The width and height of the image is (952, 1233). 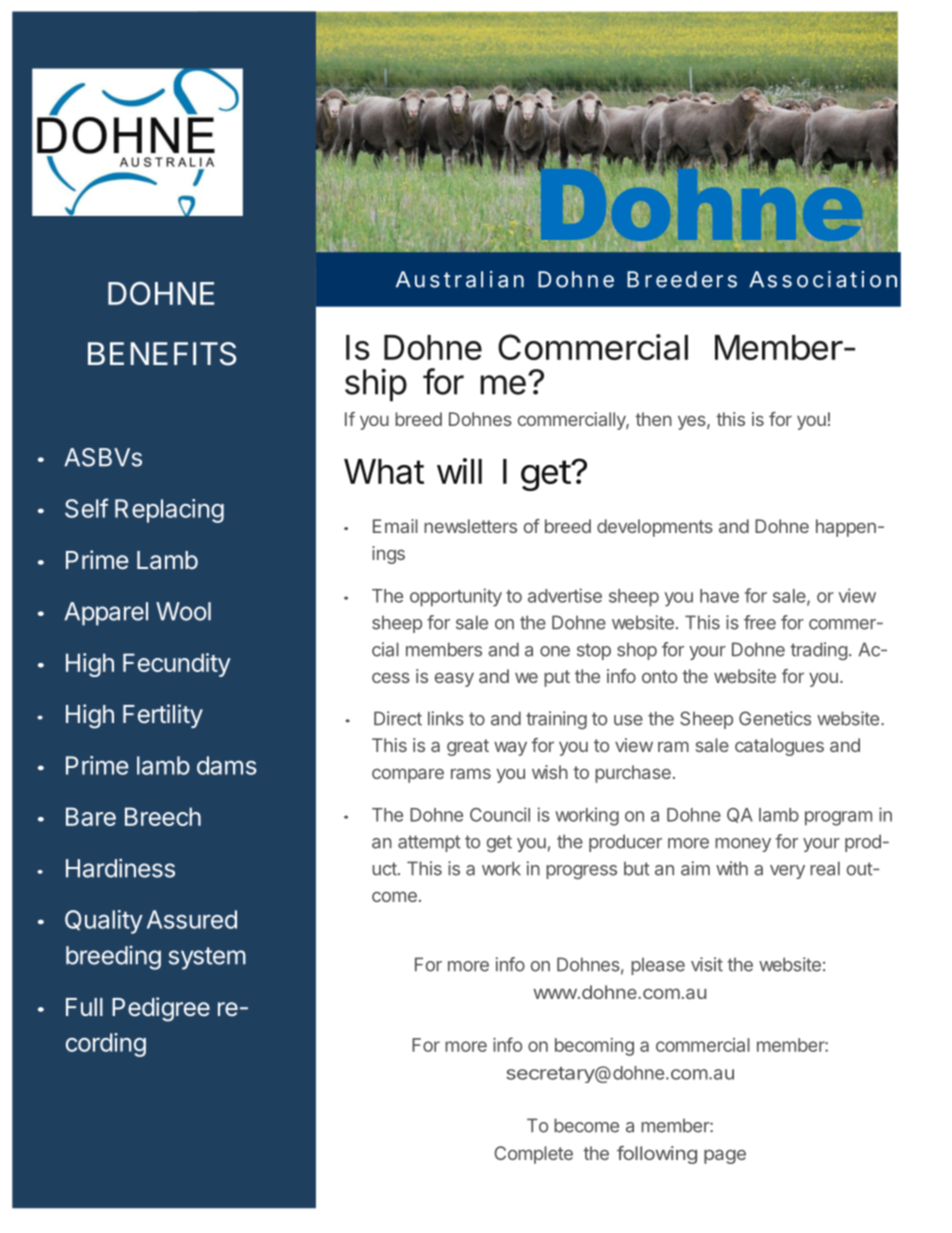 I want to click on Wool, so click(x=183, y=611).
